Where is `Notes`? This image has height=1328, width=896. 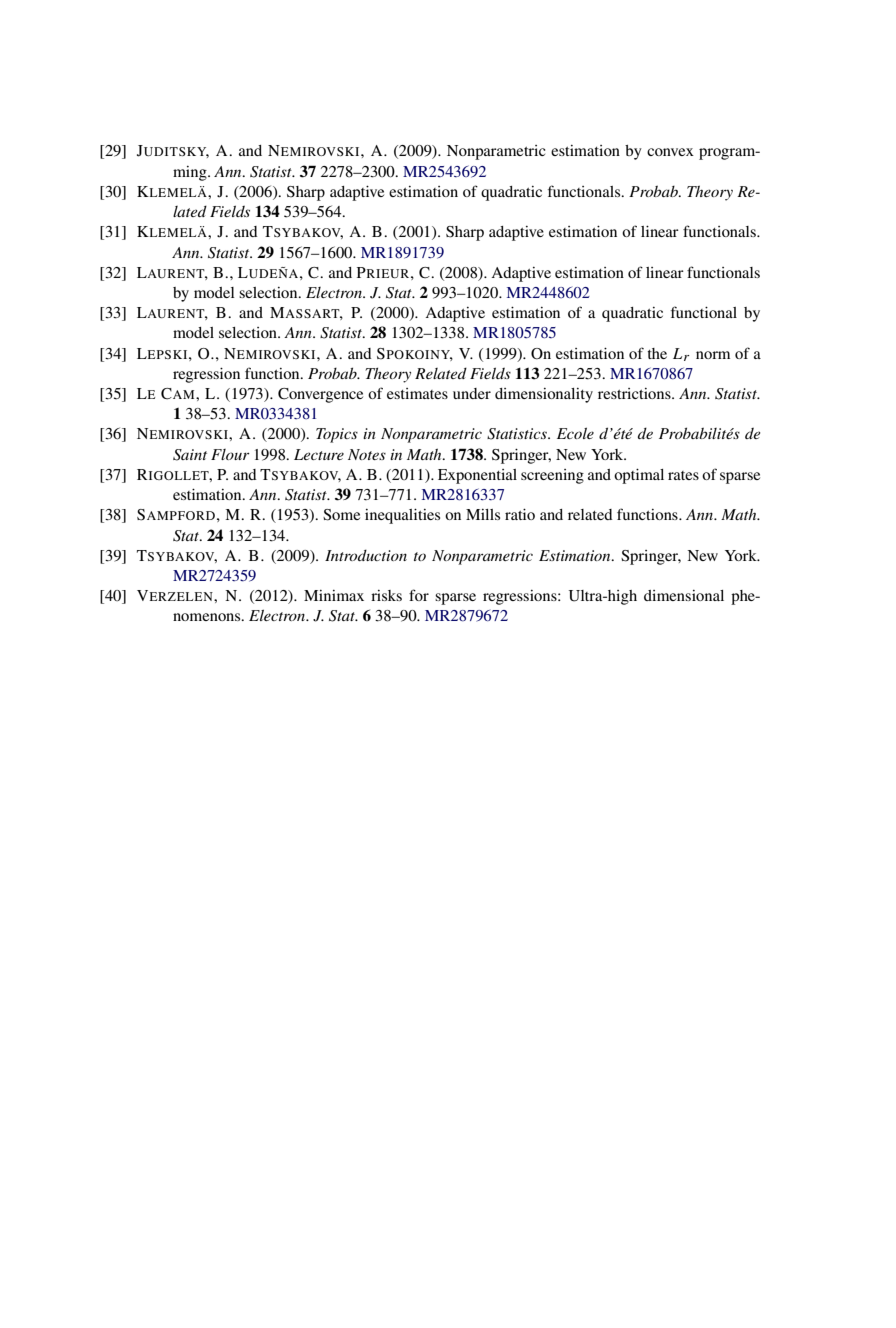 Notes is located at coordinates (367, 454).
